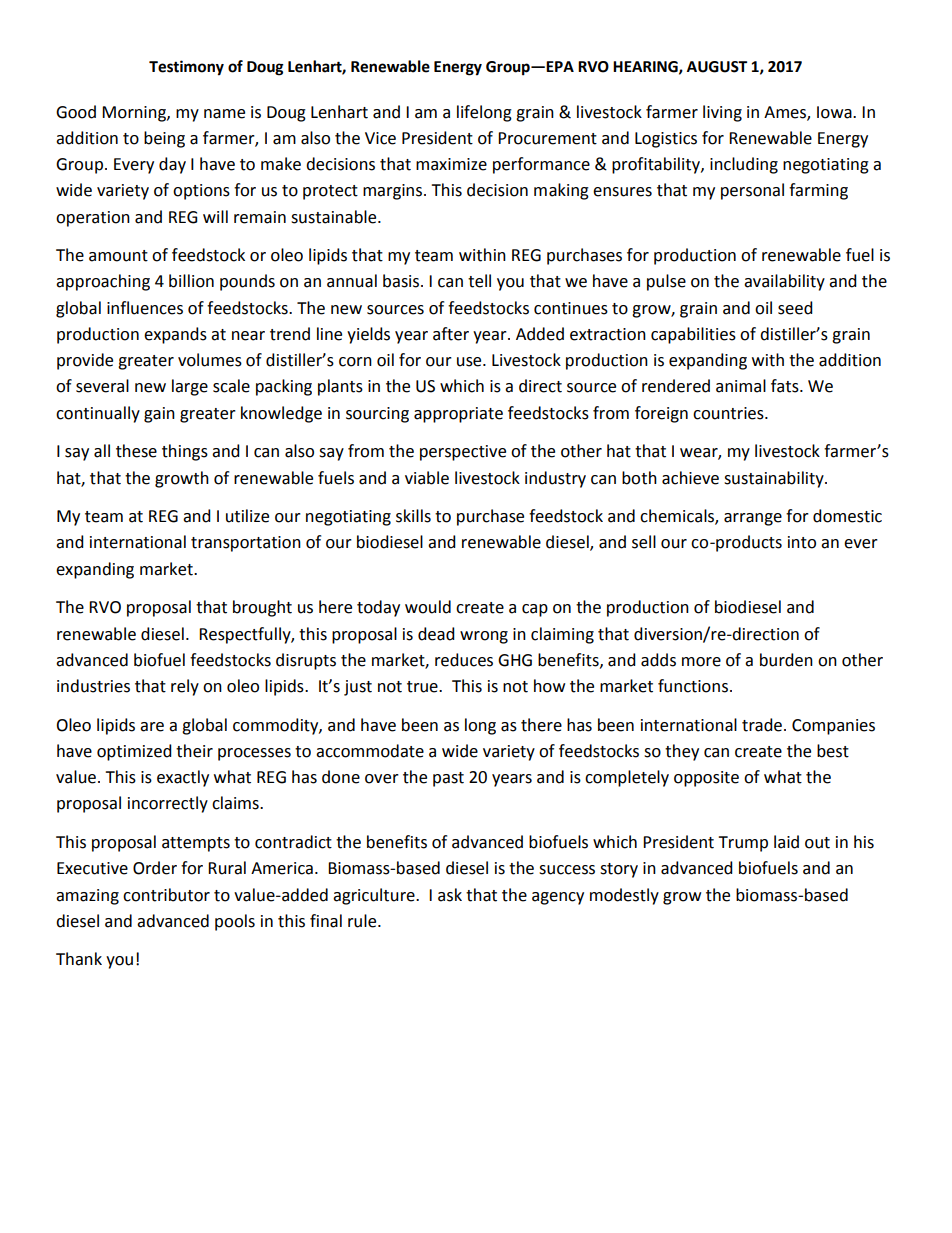 This screenshot has width=952, height=1233. I want to click on Vice, so click(380, 138).
